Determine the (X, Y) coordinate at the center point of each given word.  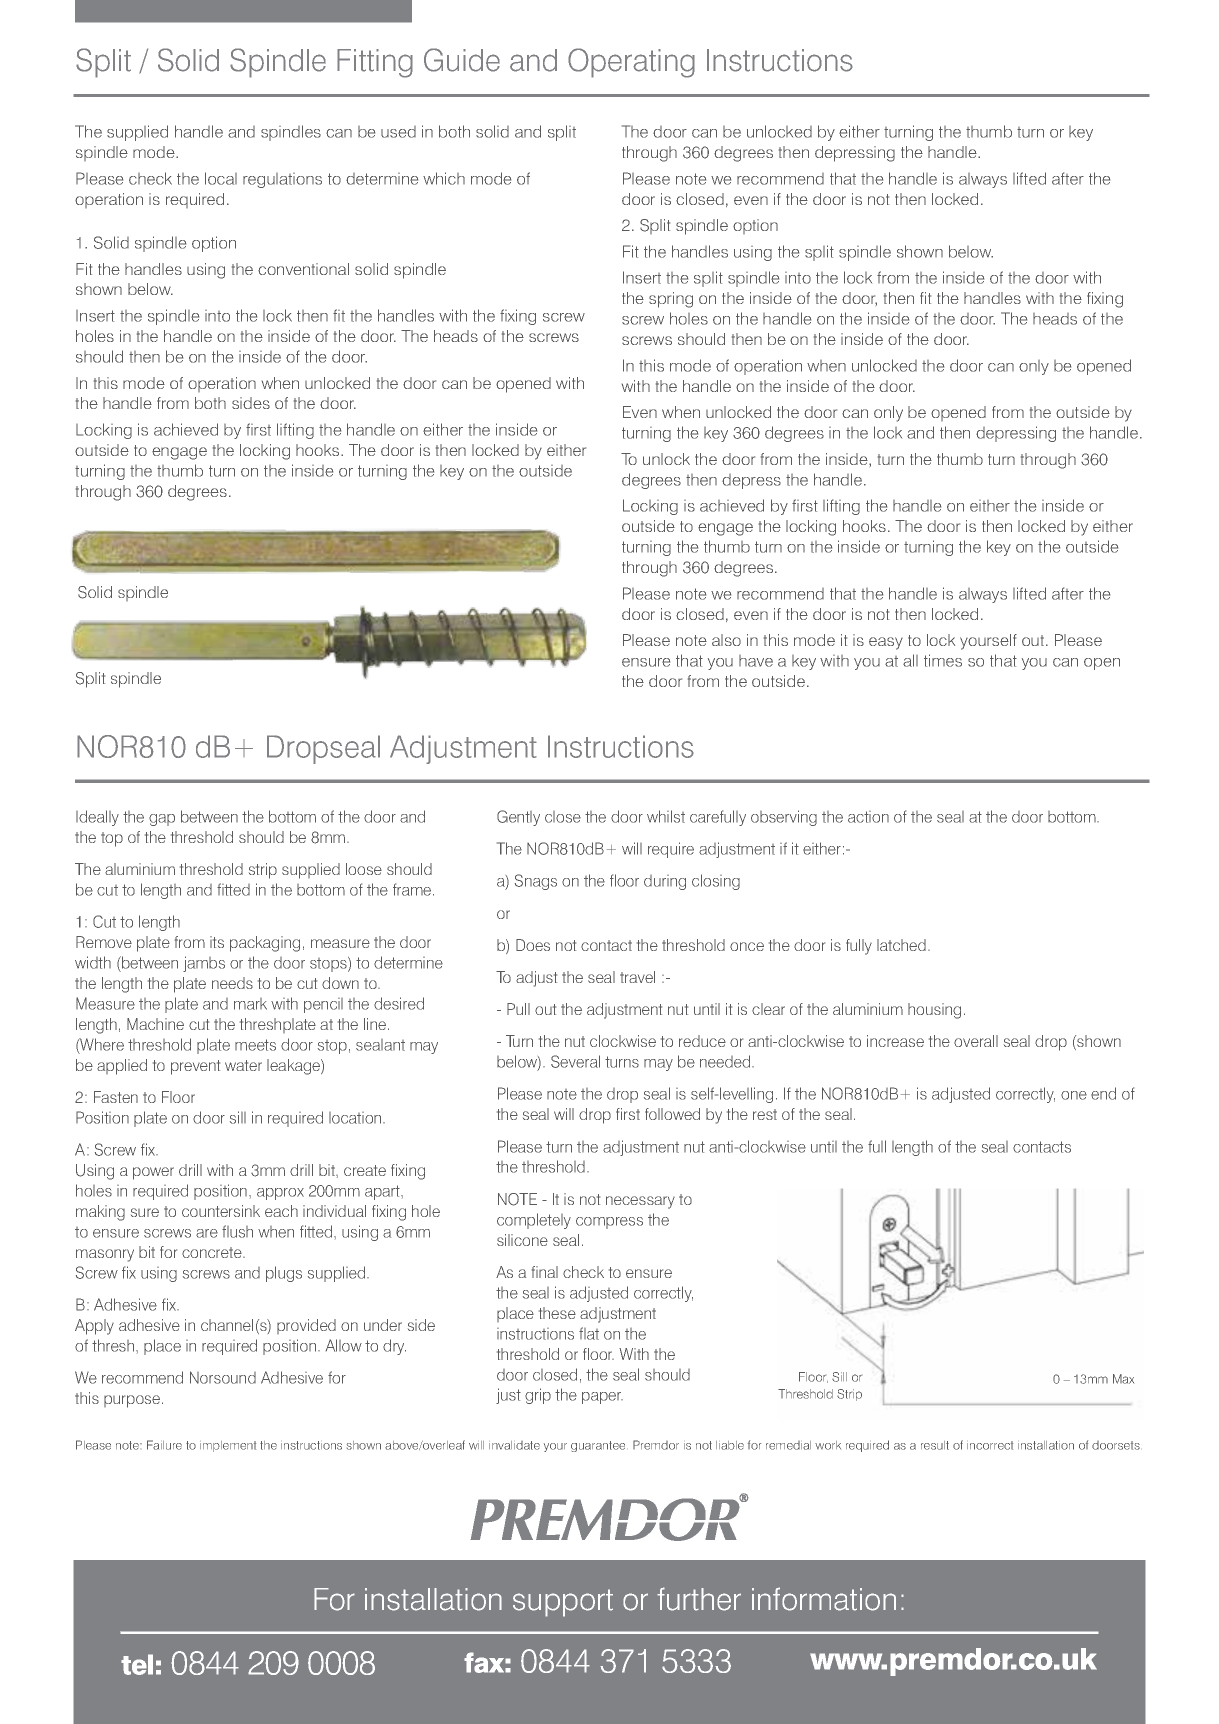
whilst (666, 816)
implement (228, 1446)
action (868, 817)
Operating (631, 63)
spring (671, 300)
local (221, 178)
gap (162, 820)
